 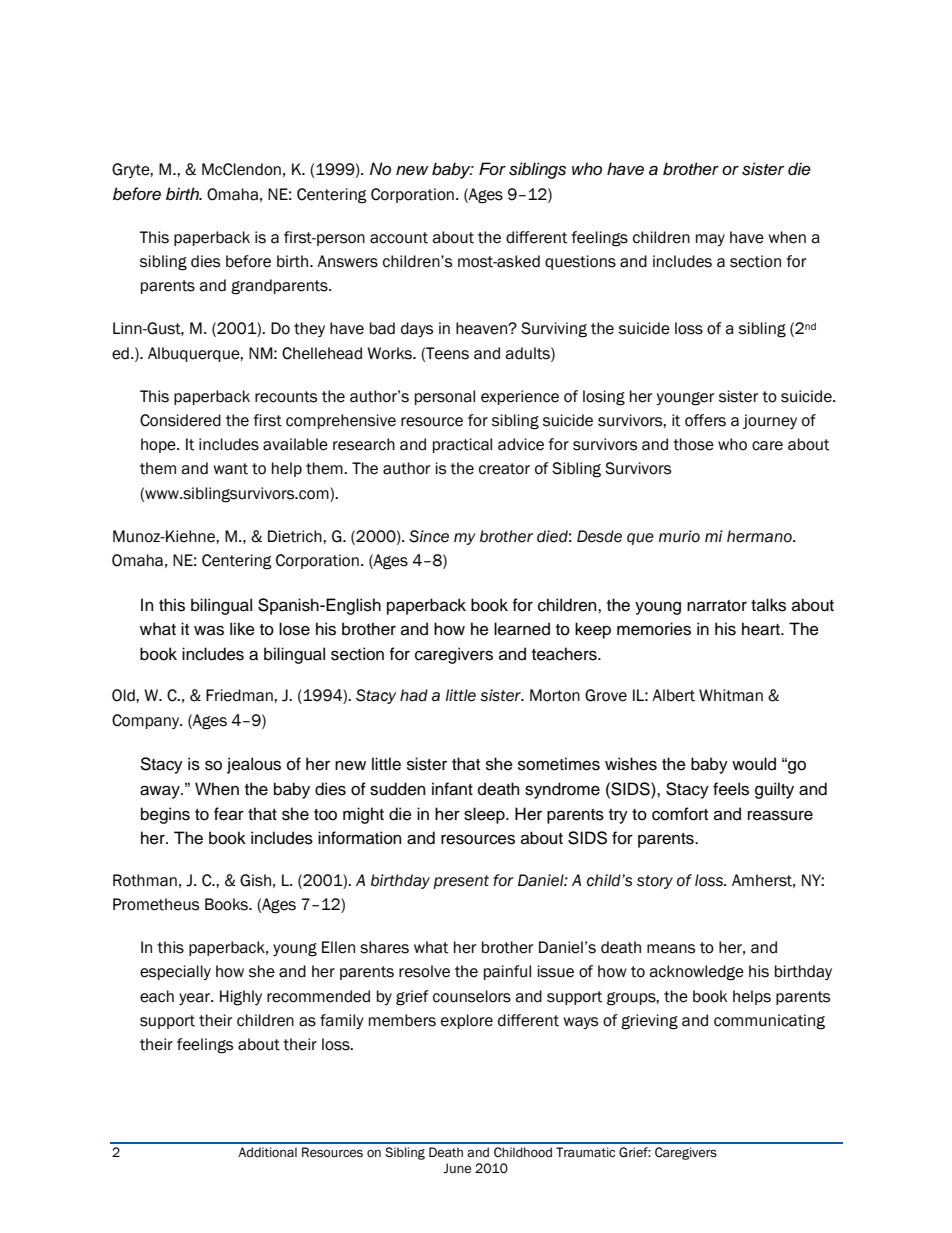 I want to click on Traumatic, so click(x=585, y=1152).
